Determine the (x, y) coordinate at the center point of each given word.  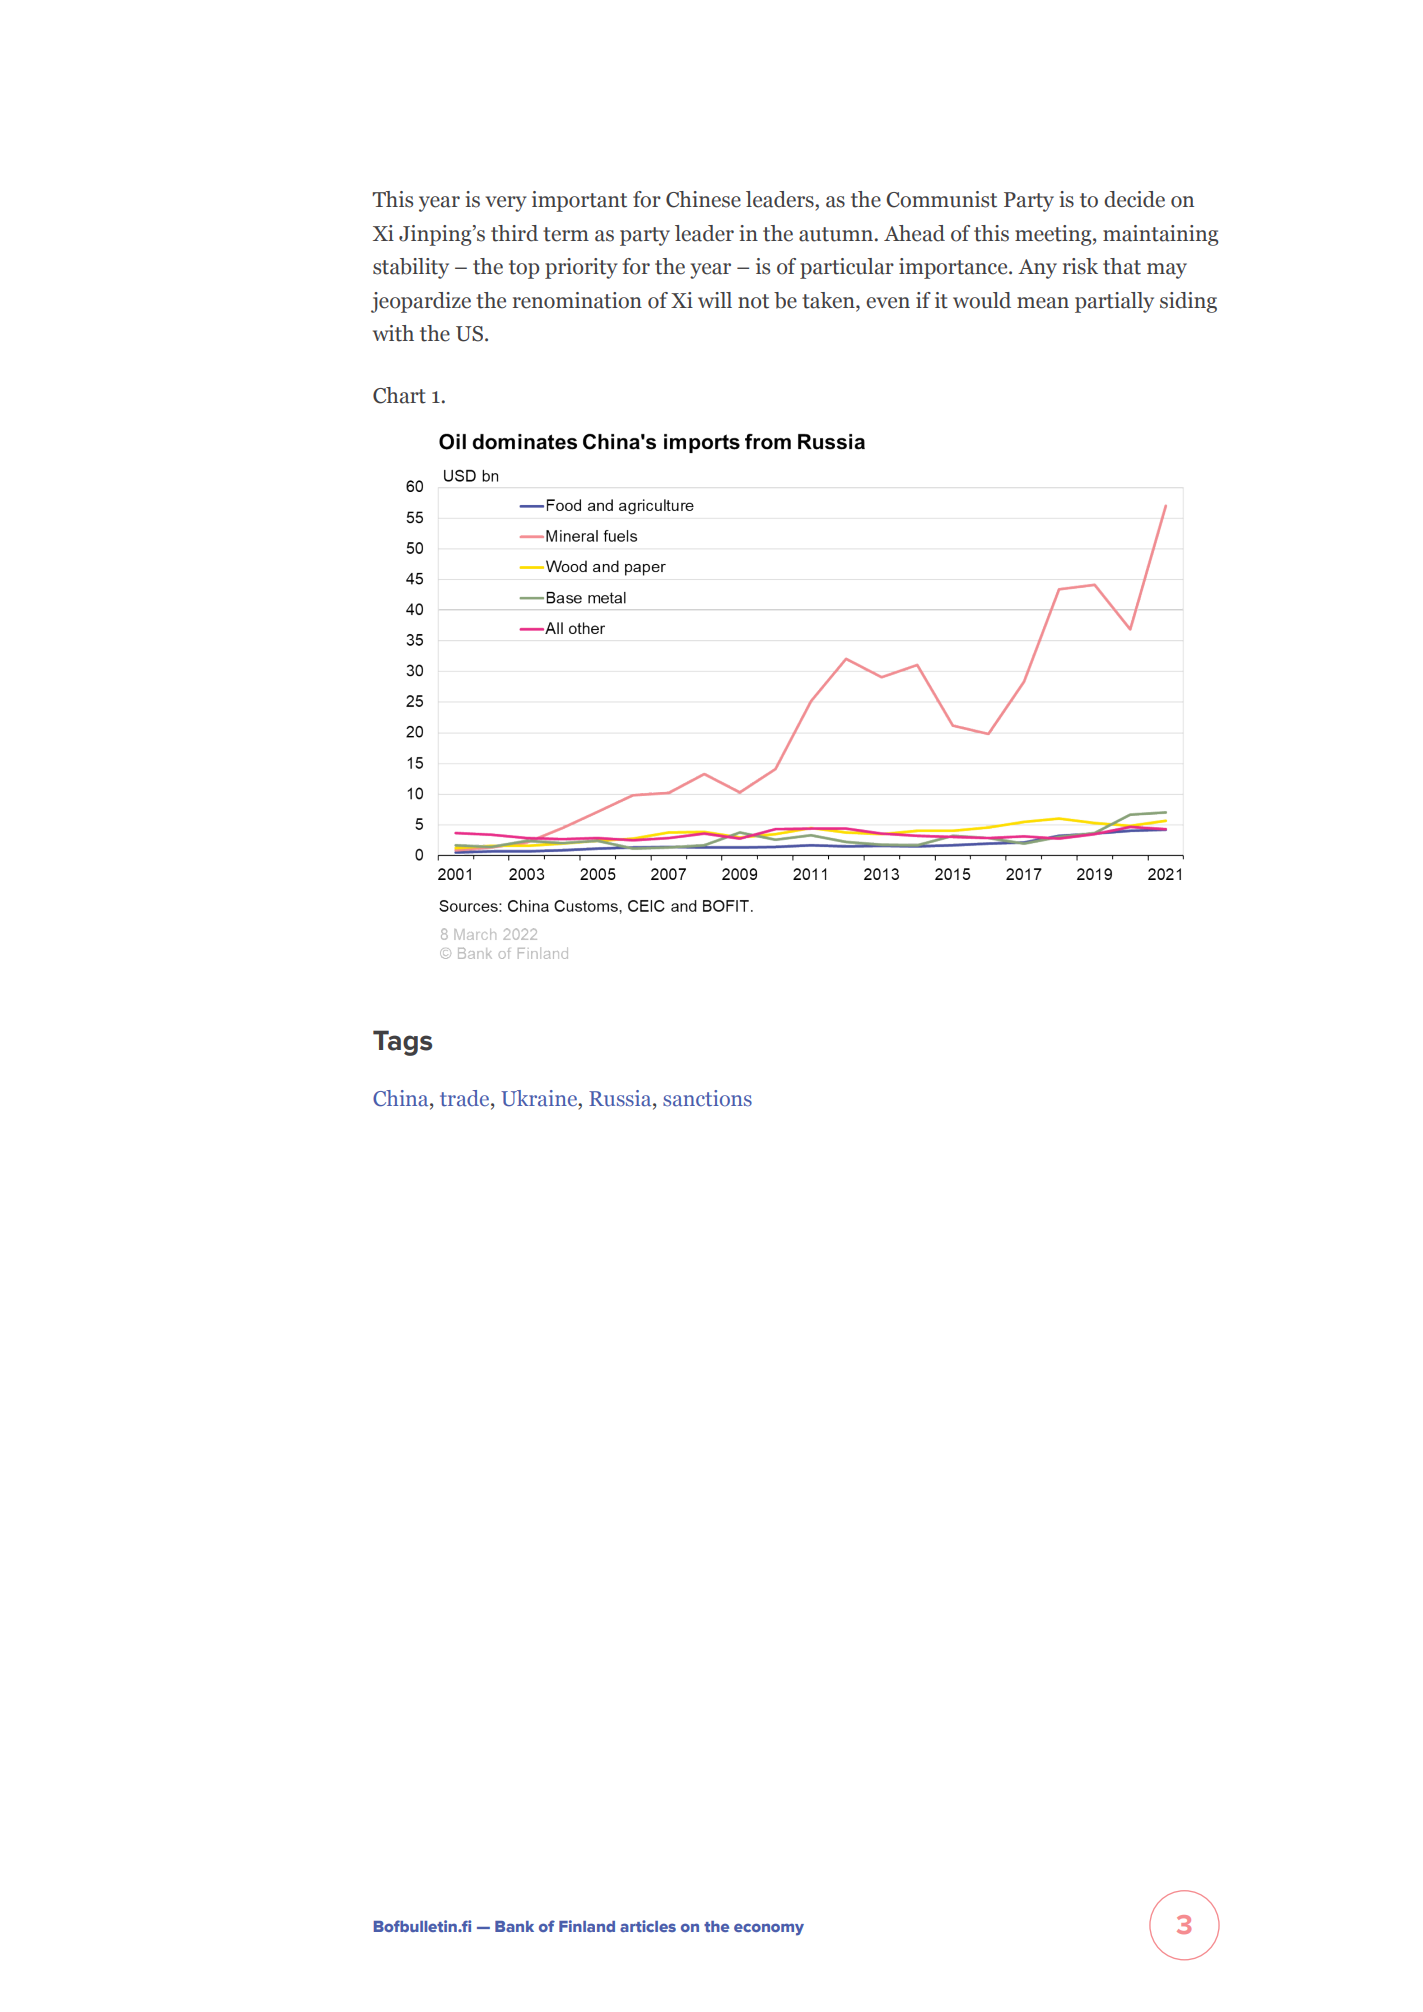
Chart (399, 395)
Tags (402, 1043)
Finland (587, 1926)
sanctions (707, 1098)
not (753, 301)
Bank (514, 1926)
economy (769, 1929)
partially (1114, 302)
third (514, 233)
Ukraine (540, 1098)
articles (648, 1926)
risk (1080, 266)
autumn (836, 234)
